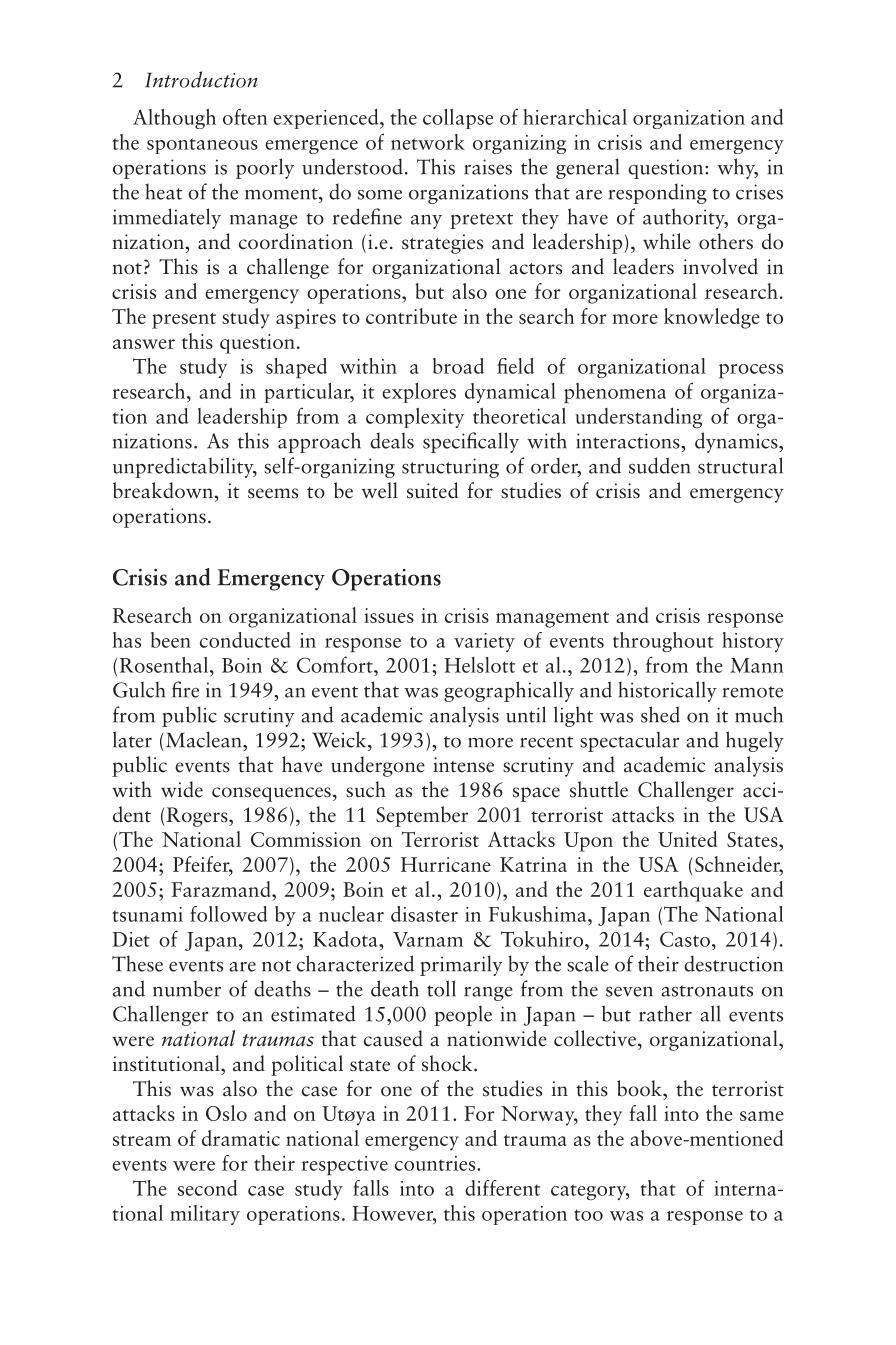 The width and height of the screenshot is (896, 1345). I want to click on sudden, so click(660, 465).
